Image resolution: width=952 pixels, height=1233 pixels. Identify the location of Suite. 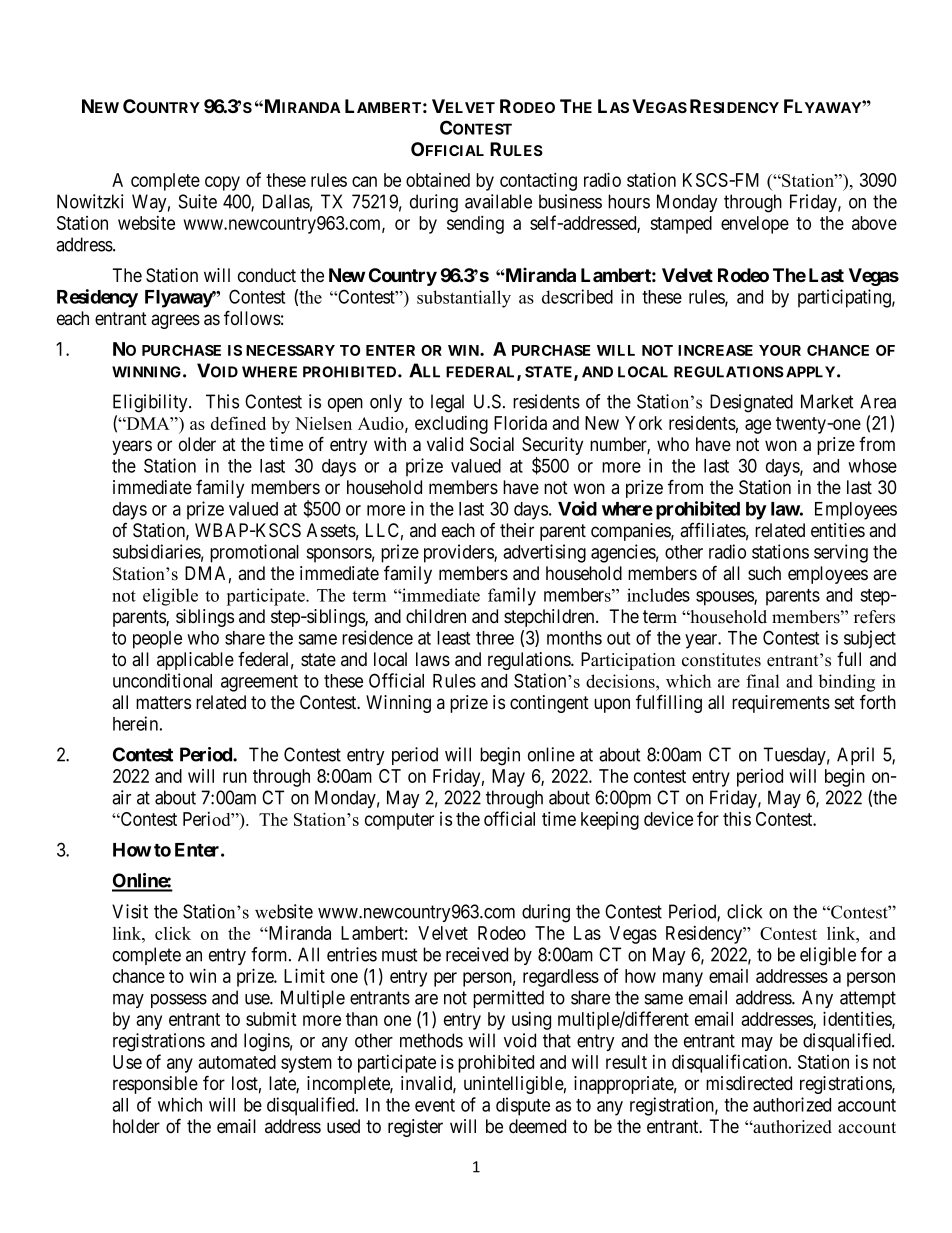
(198, 201).
